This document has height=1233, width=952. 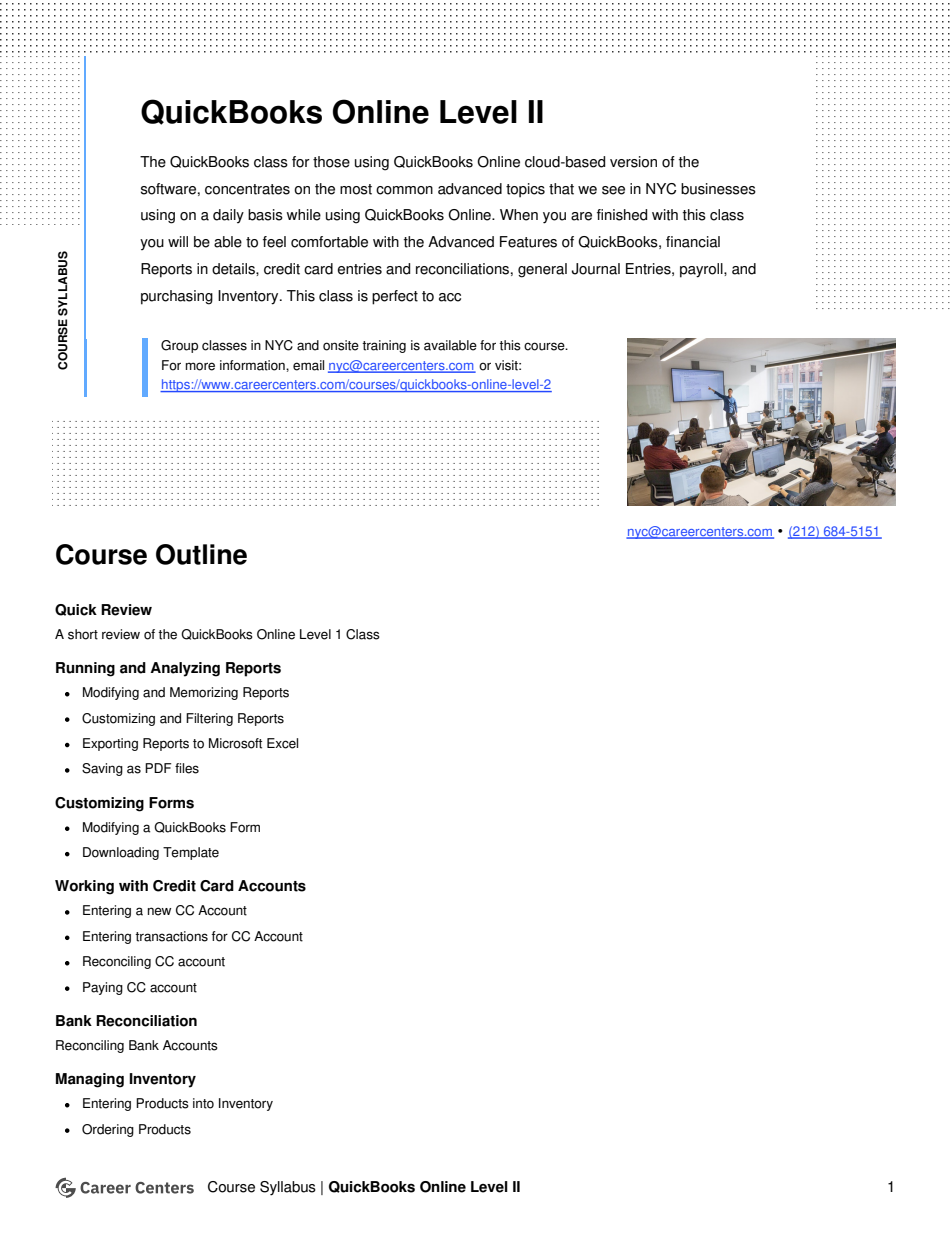 I want to click on Ordering, so click(x=108, y=1130).
